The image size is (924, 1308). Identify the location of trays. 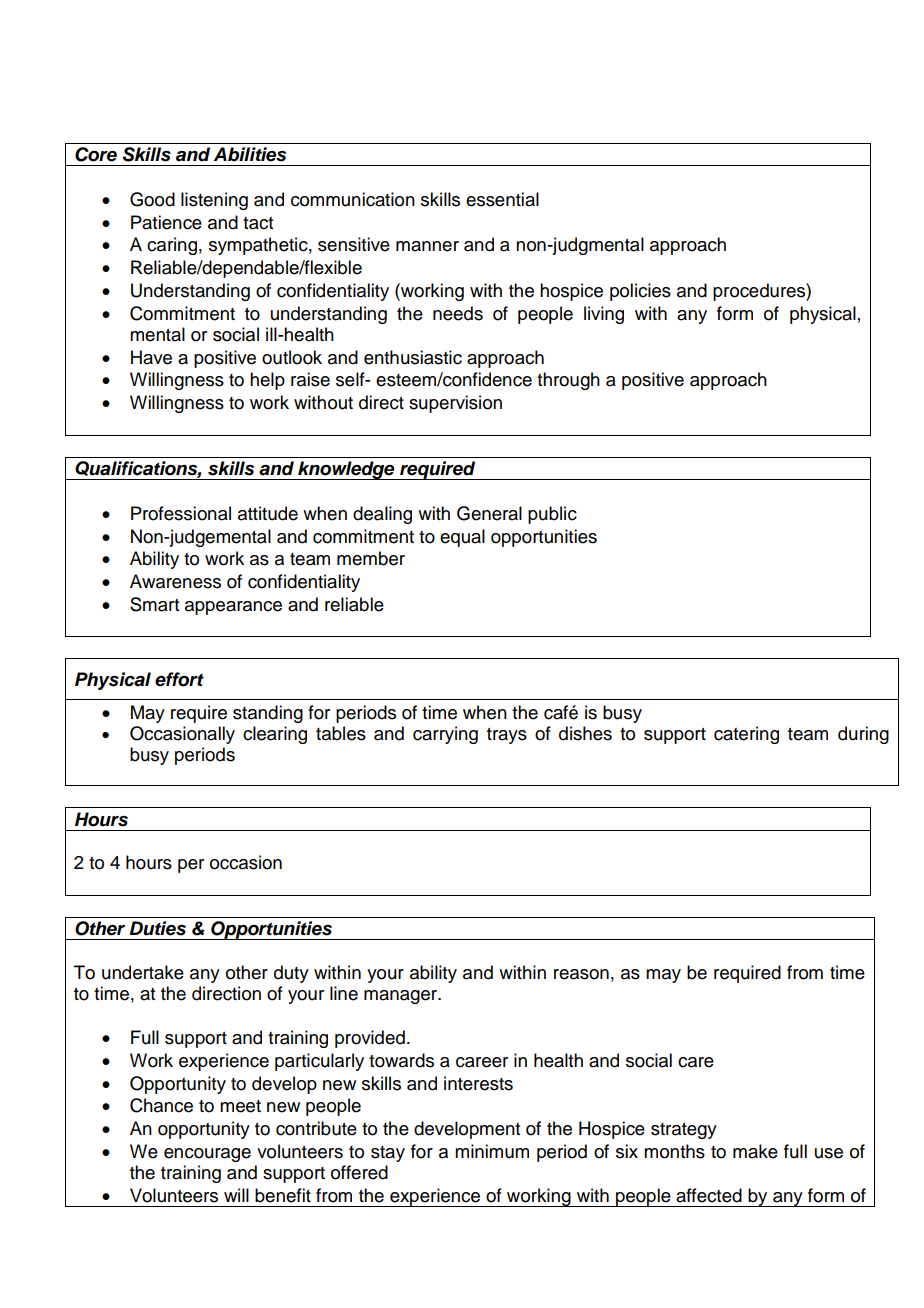
(507, 736).
